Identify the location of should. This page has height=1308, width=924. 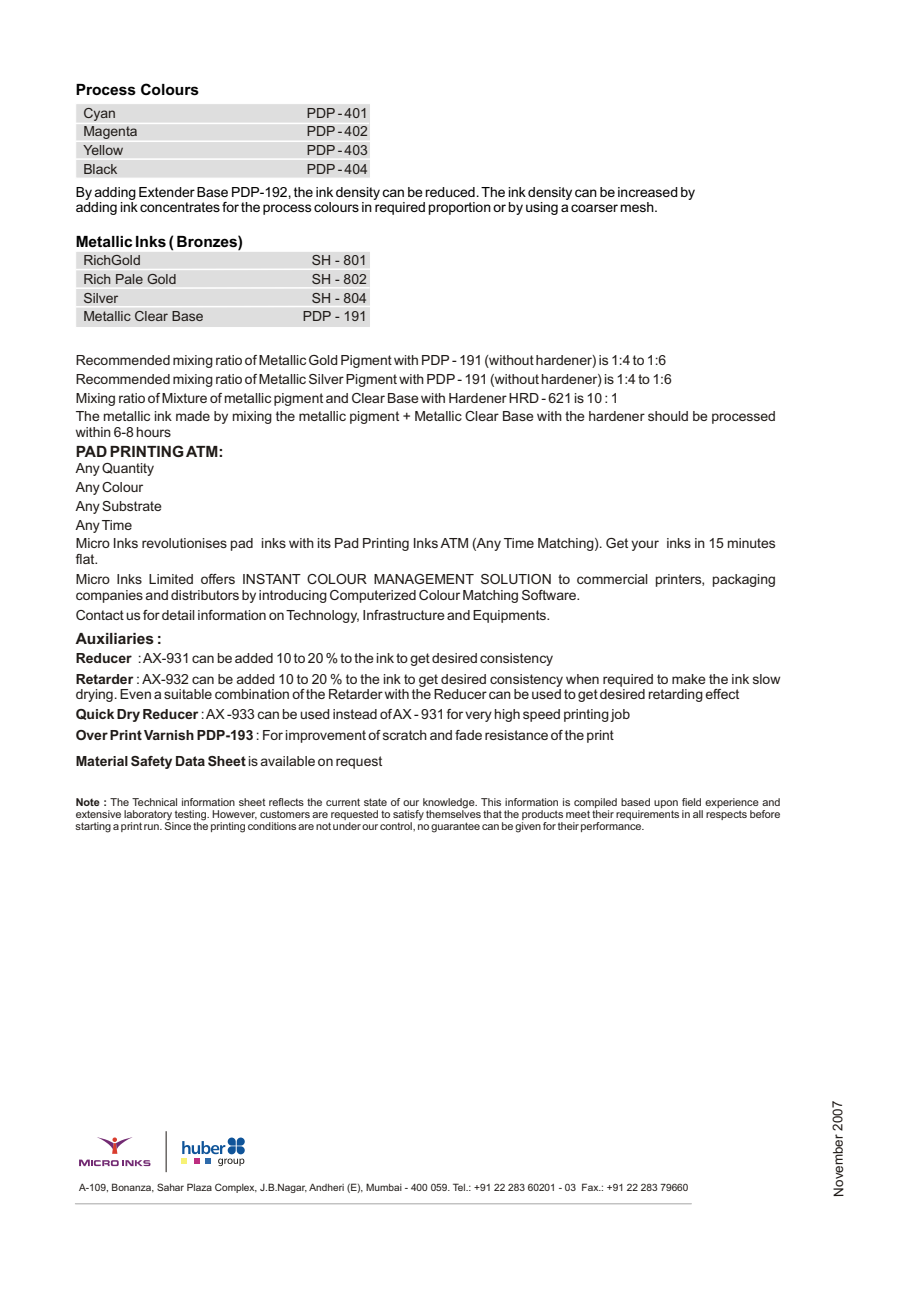
(668, 416).
